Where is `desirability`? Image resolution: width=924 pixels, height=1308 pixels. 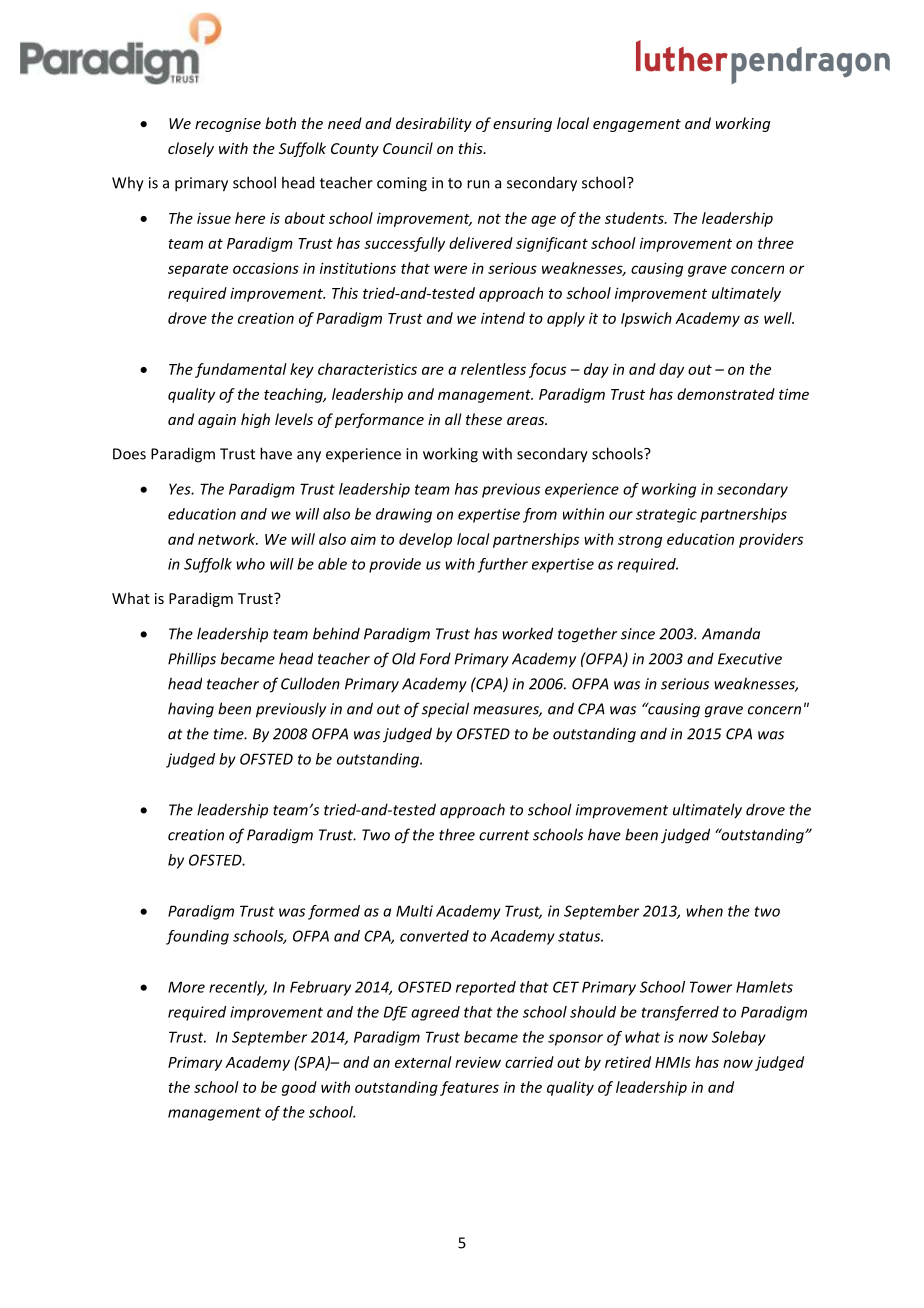
desirability is located at coordinates (434, 124).
